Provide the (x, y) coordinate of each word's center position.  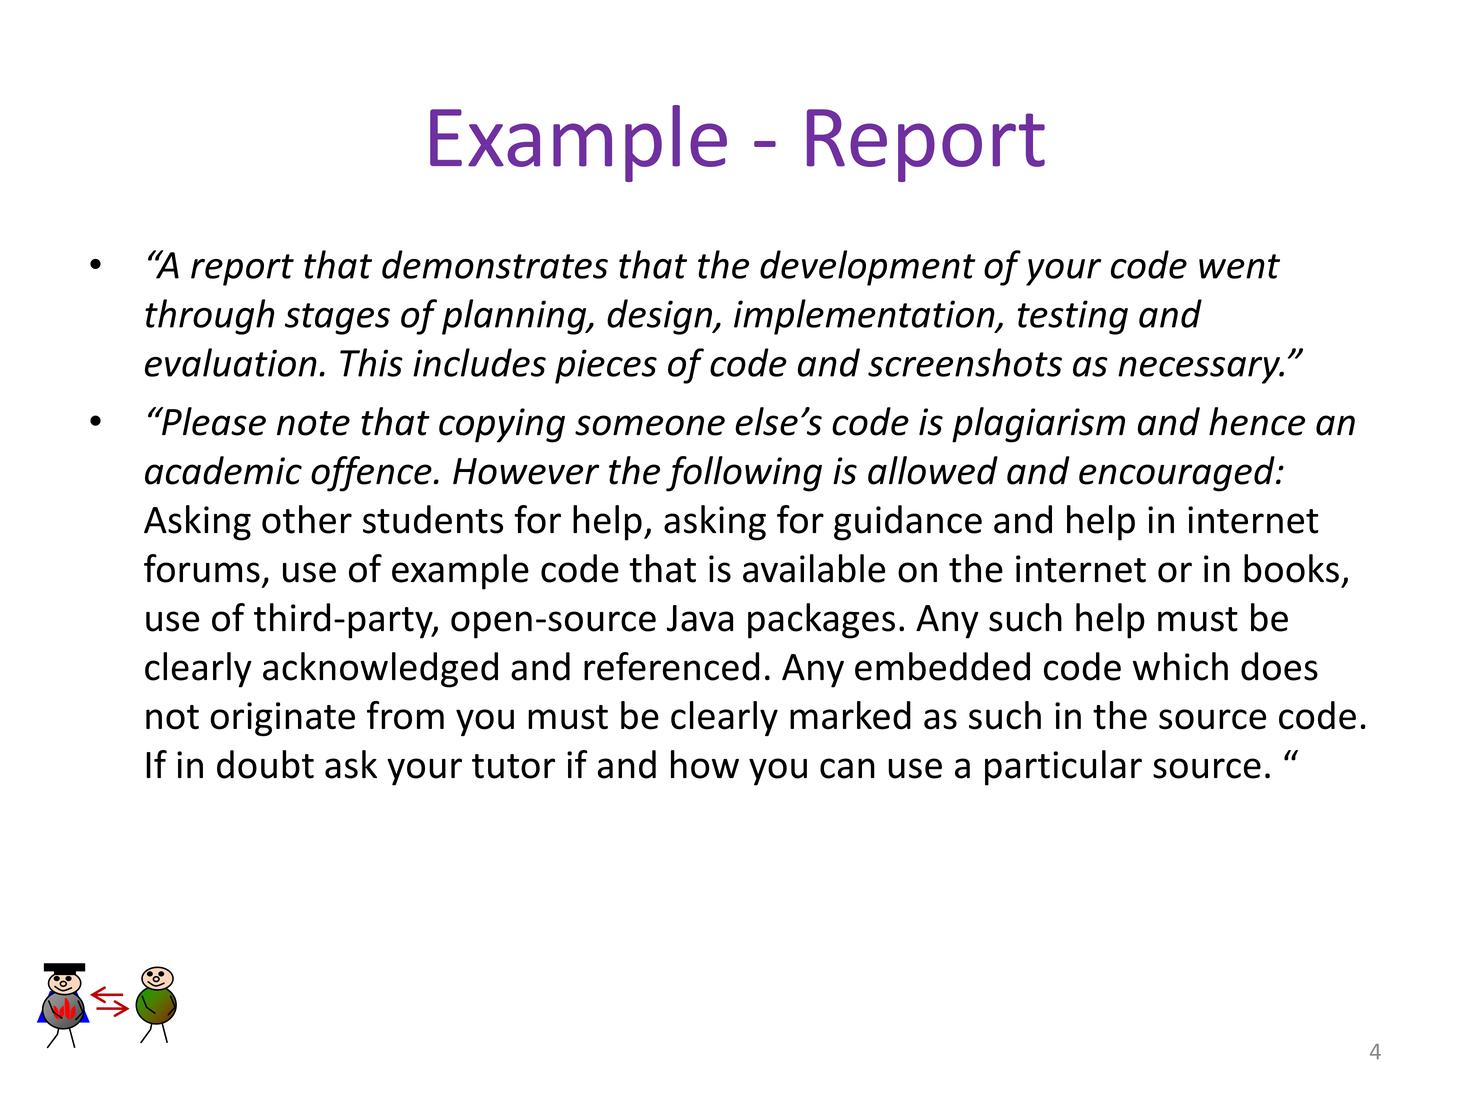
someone (650, 425)
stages (337, 319)
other (307, 519)
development (868, 268)
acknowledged (380, 670)
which (1180, 666)
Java (700, 618)
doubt (265, 764)
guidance (908, 523)
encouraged (1178, 474)
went (1239, 266)
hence (1257, 421)
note (313, 423)
